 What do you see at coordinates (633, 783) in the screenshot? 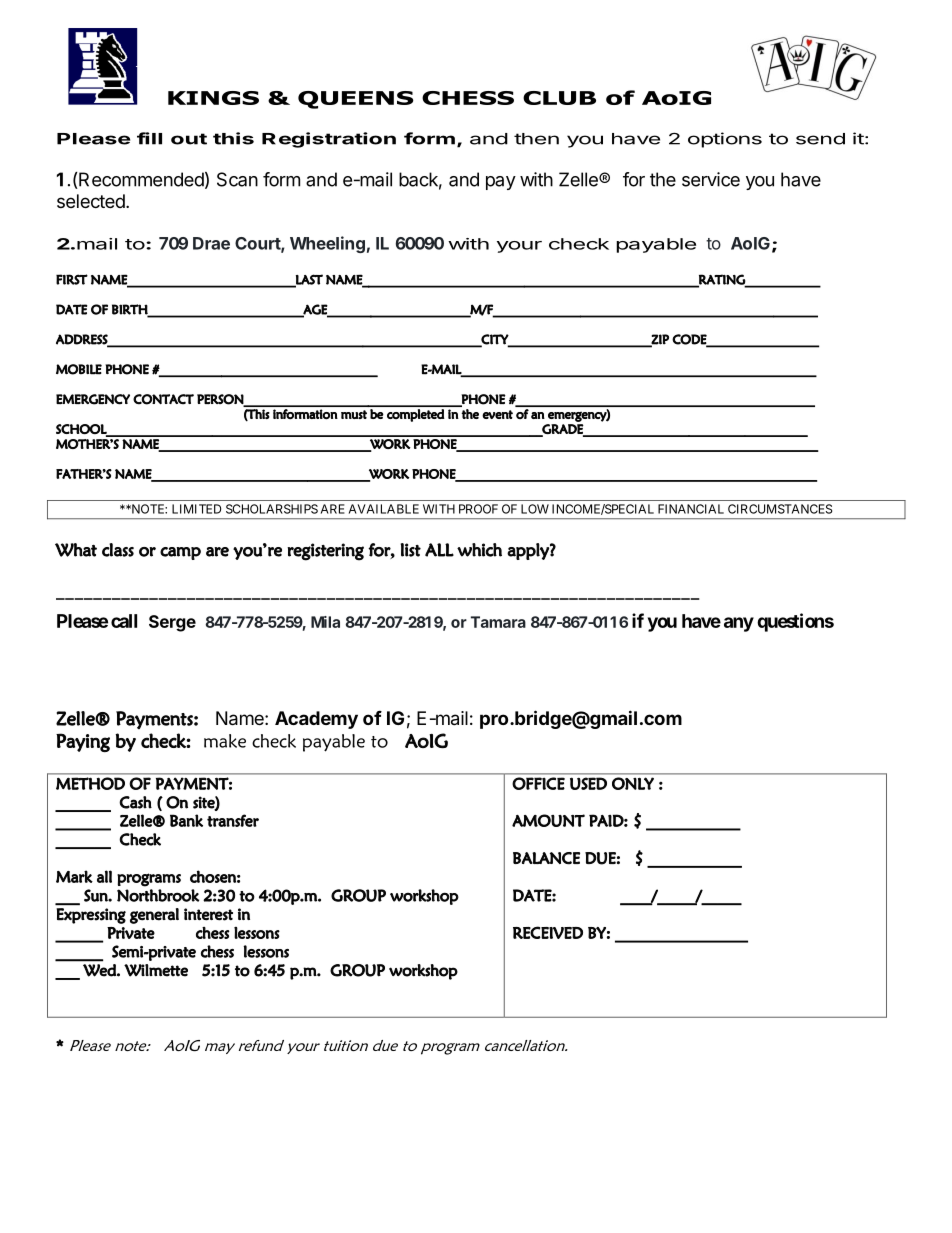
I see `ONLY` at bounding box center [633, 783].
